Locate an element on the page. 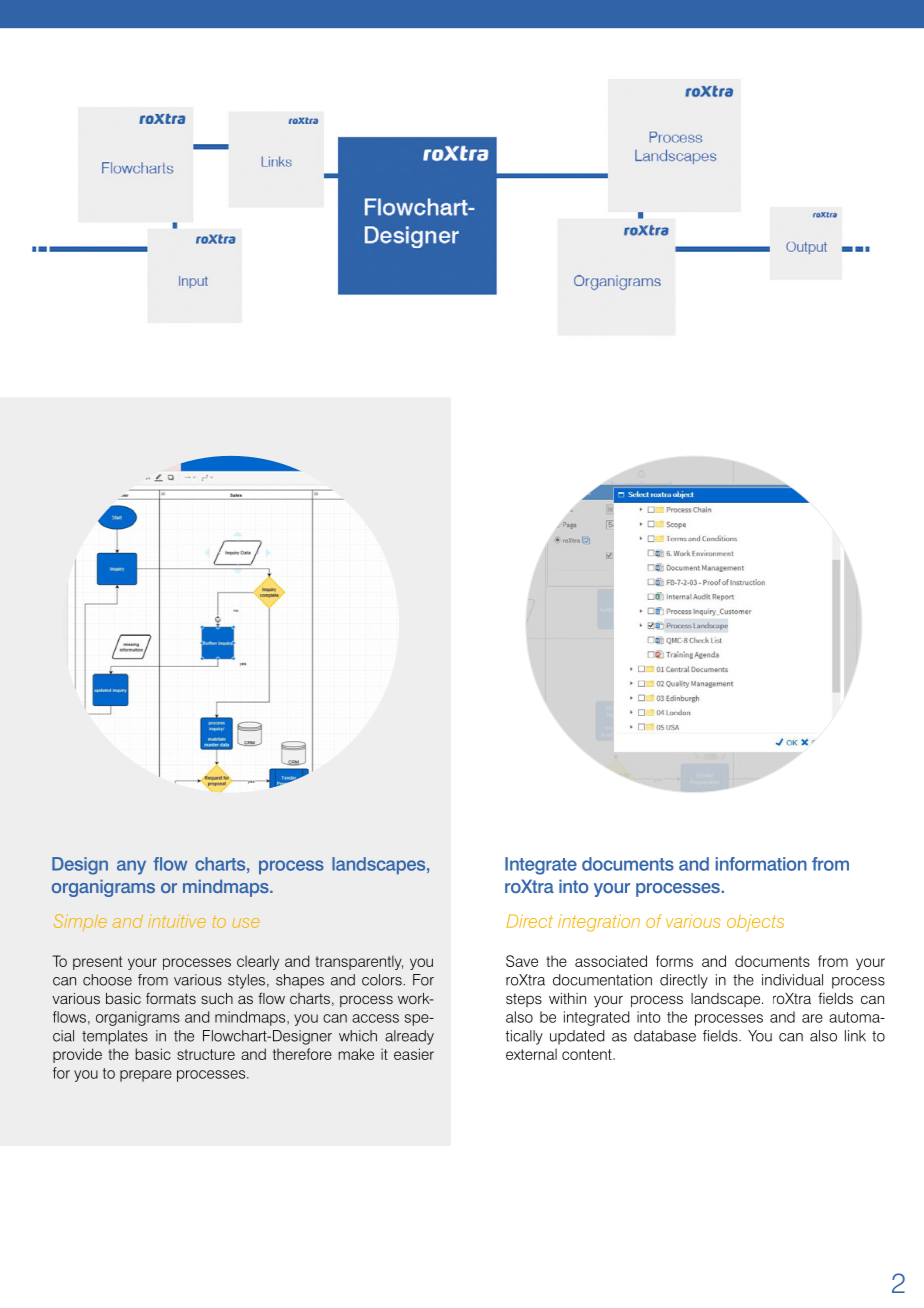 The image size is (924, 1308). individual is located at coordinates (792, 980).
